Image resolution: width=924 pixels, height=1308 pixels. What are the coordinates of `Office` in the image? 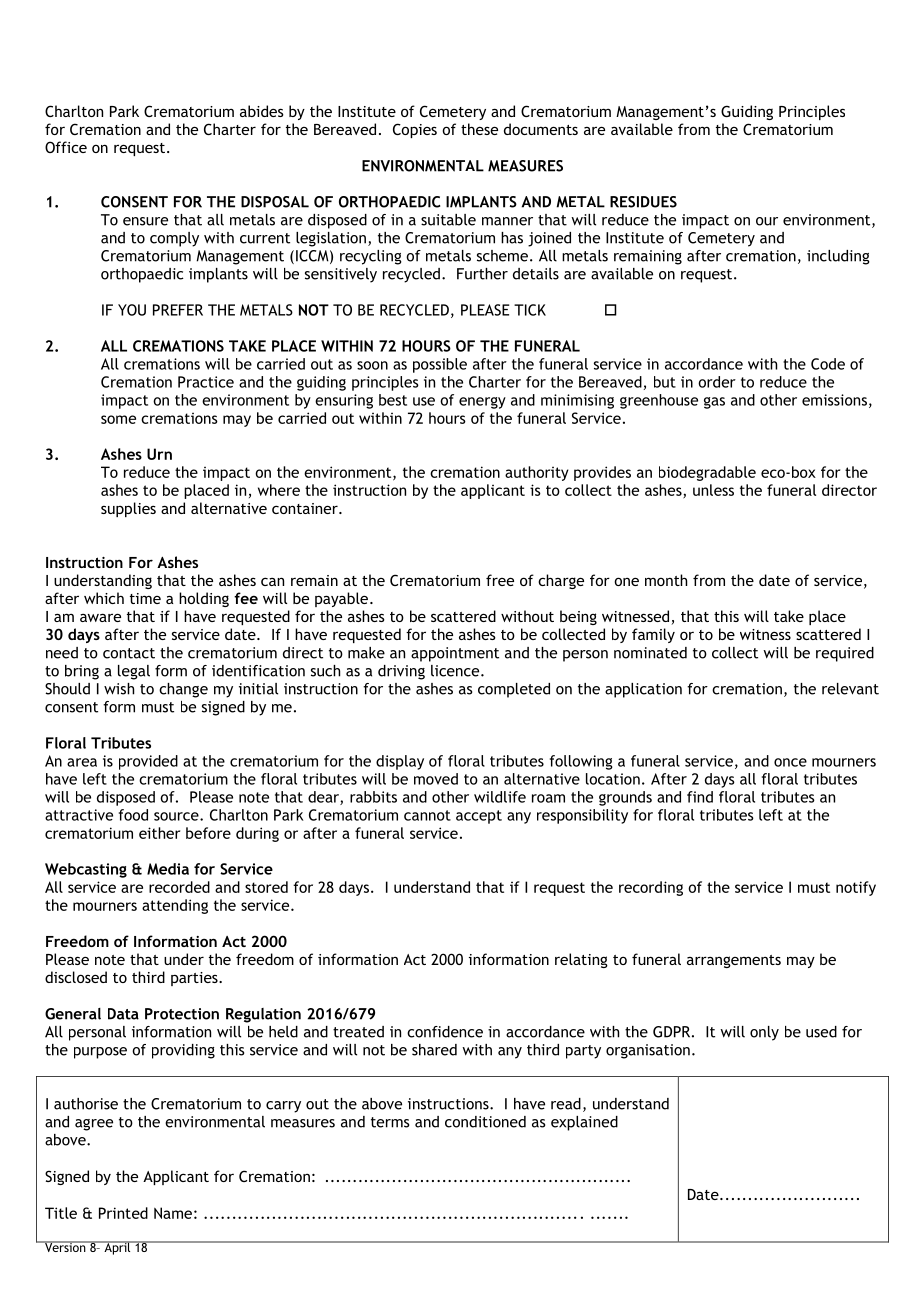 It's located at (66, 147).
